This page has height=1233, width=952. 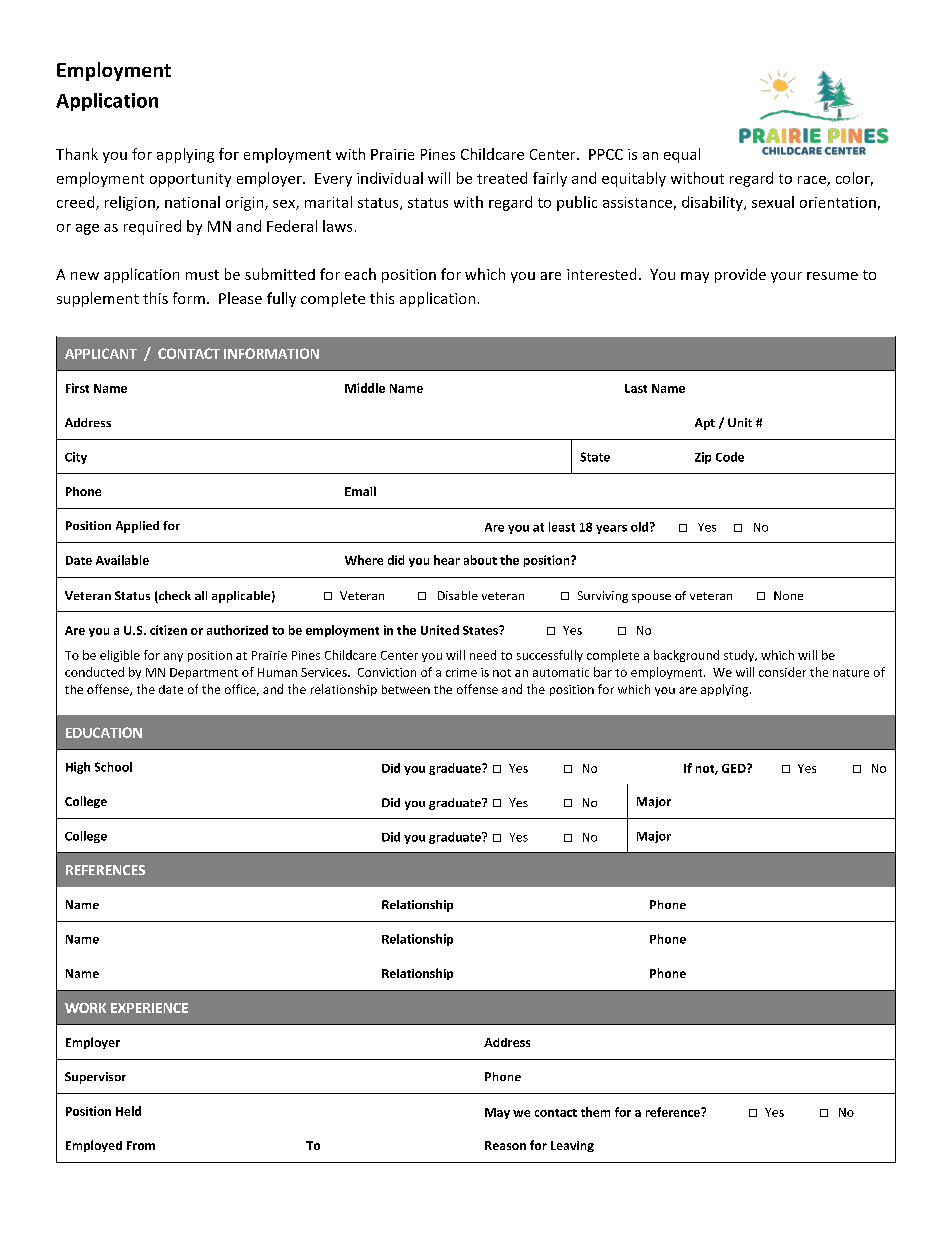 What do you see at coordinates (137, 527) in the page?
I see `Applied` at bounding box center [137, 527].
